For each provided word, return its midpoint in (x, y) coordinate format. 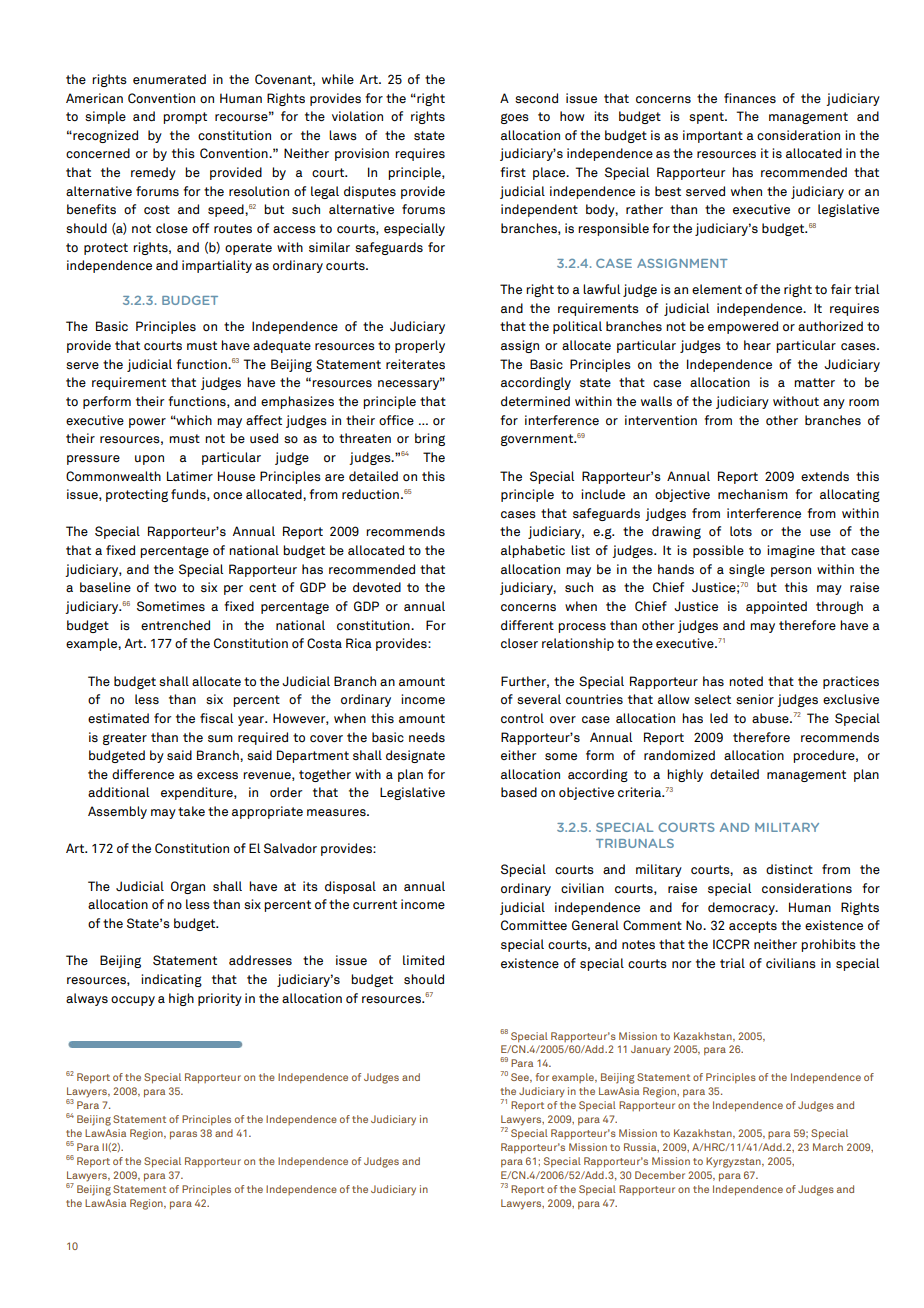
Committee (534, 925)
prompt (185, 118)
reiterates (415, 364)
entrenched (175, 625)
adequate (282, 346)
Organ (188, 887)
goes (515, 118)
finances (750, 98)
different (527, 625)
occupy (133, 1001)
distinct (789, 869)
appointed (776, 607)
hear (757, 345)
